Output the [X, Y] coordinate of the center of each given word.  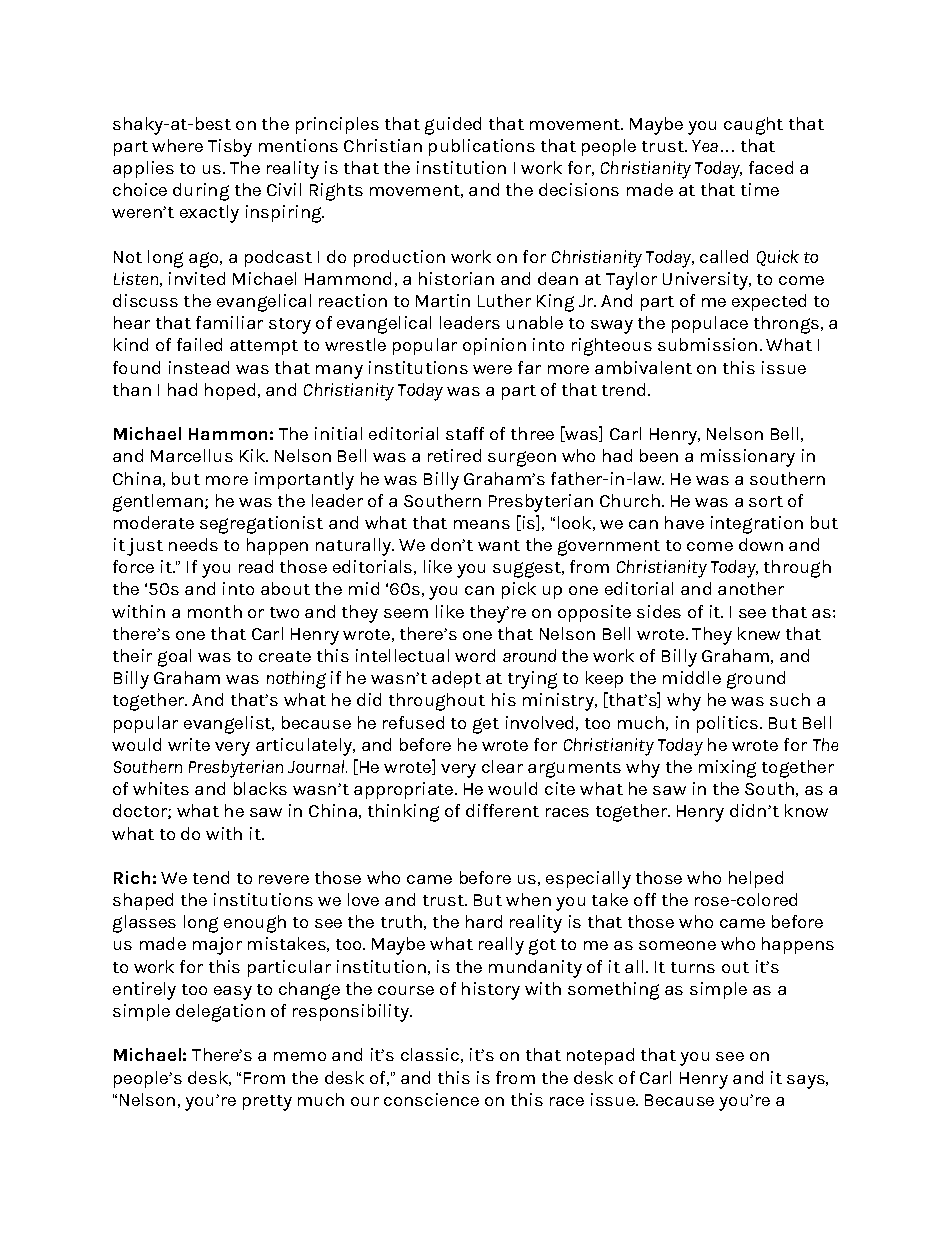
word [475, 655]
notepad [600, 1056]
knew [759, 633]
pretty [267, 1103]
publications [482, 147]
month [215, 611]
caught [753, 126]
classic [430, 1054]
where [177, 145]
